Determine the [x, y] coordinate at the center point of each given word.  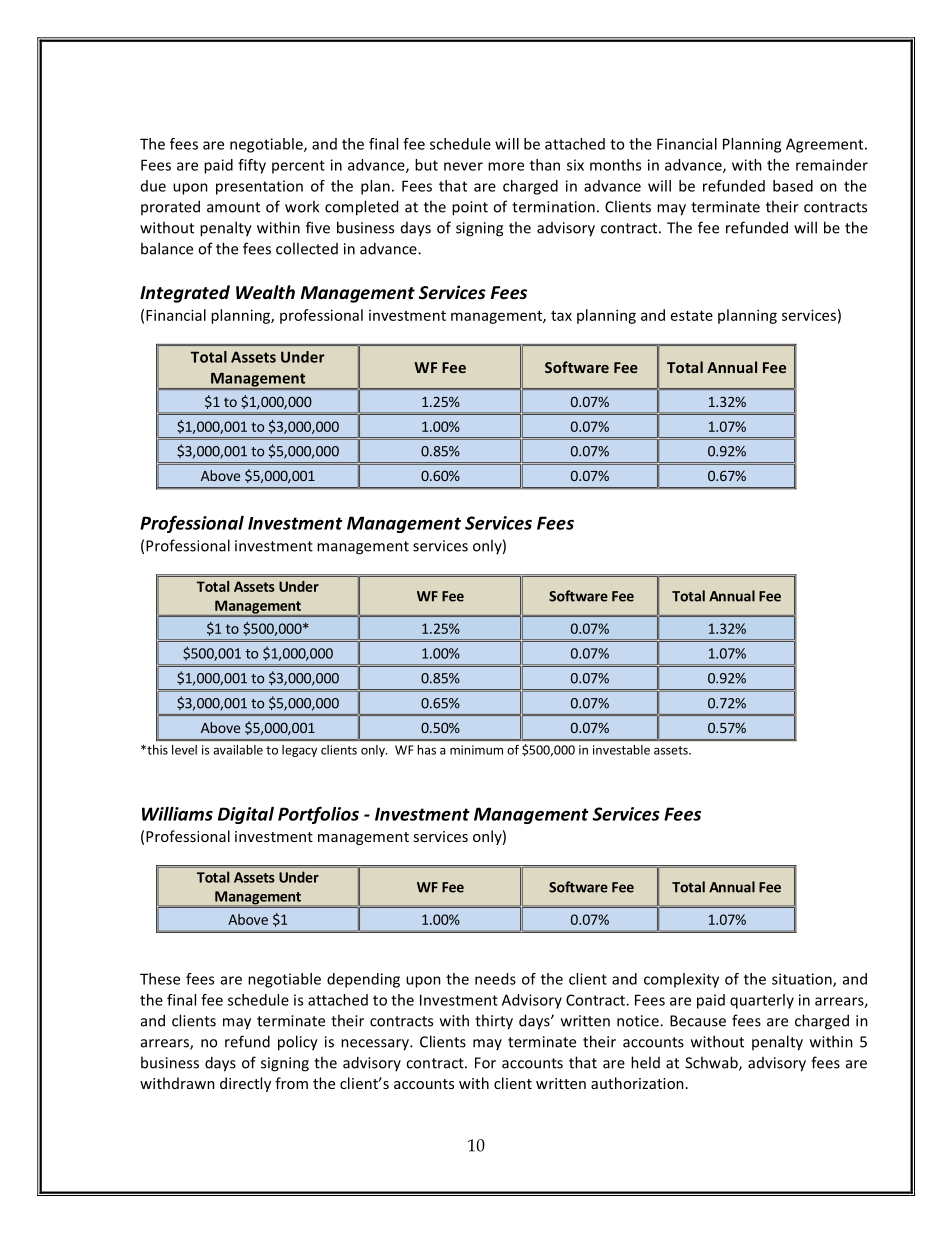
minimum [476, 750]
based [793, 186]
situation [803, 980]
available [238, 750]
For [485, 1063]
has [427, 750]
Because [698, 1021]
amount [233, 207]
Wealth [265, 292]
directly [245, 1084]
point [470, 208]
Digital [246, 815]
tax [561, 316]
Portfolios [318, 815]
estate [692, 316]
